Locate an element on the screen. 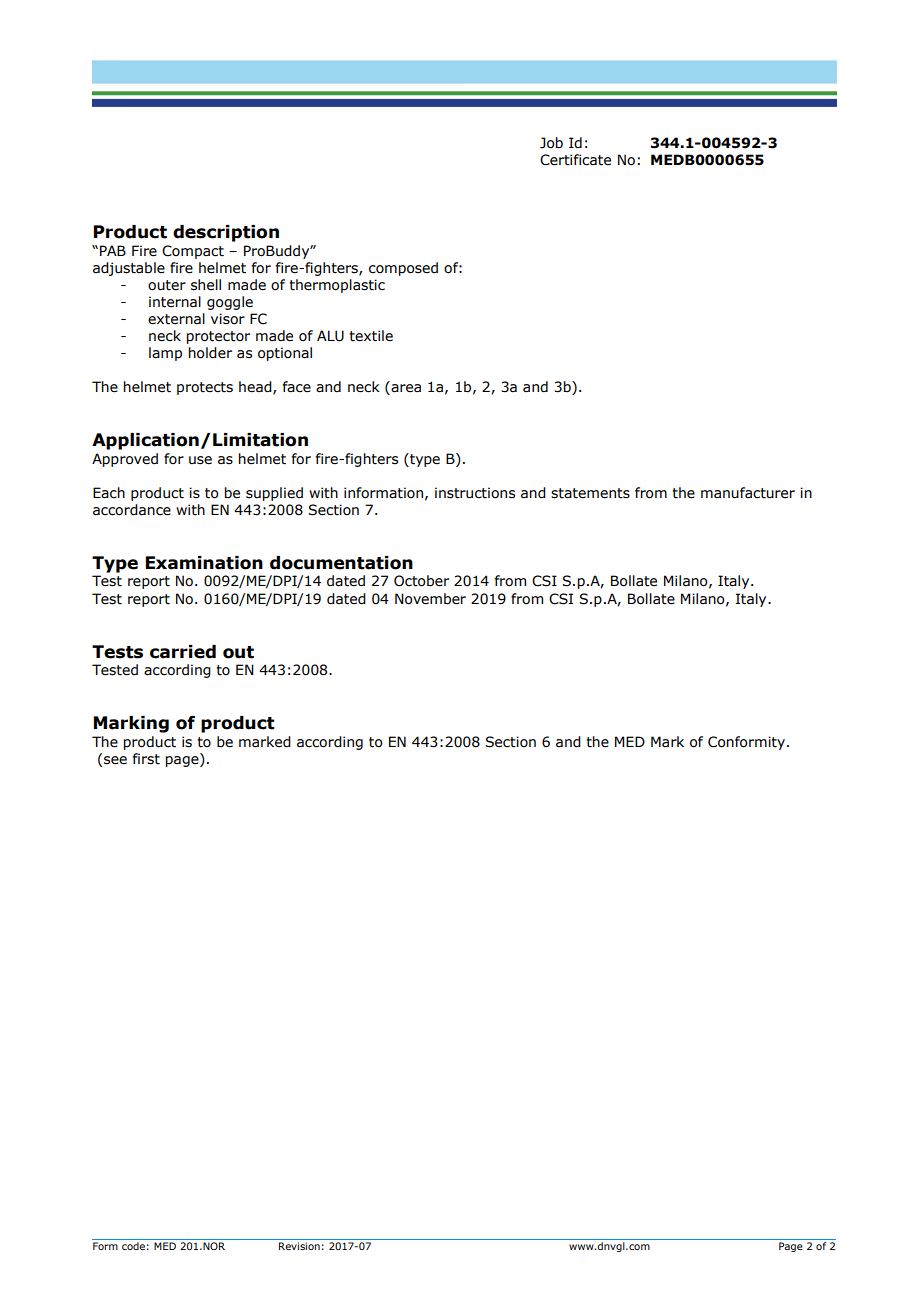 The image size is (924, 1308). Revision is located at coordinates (299, 1246).
